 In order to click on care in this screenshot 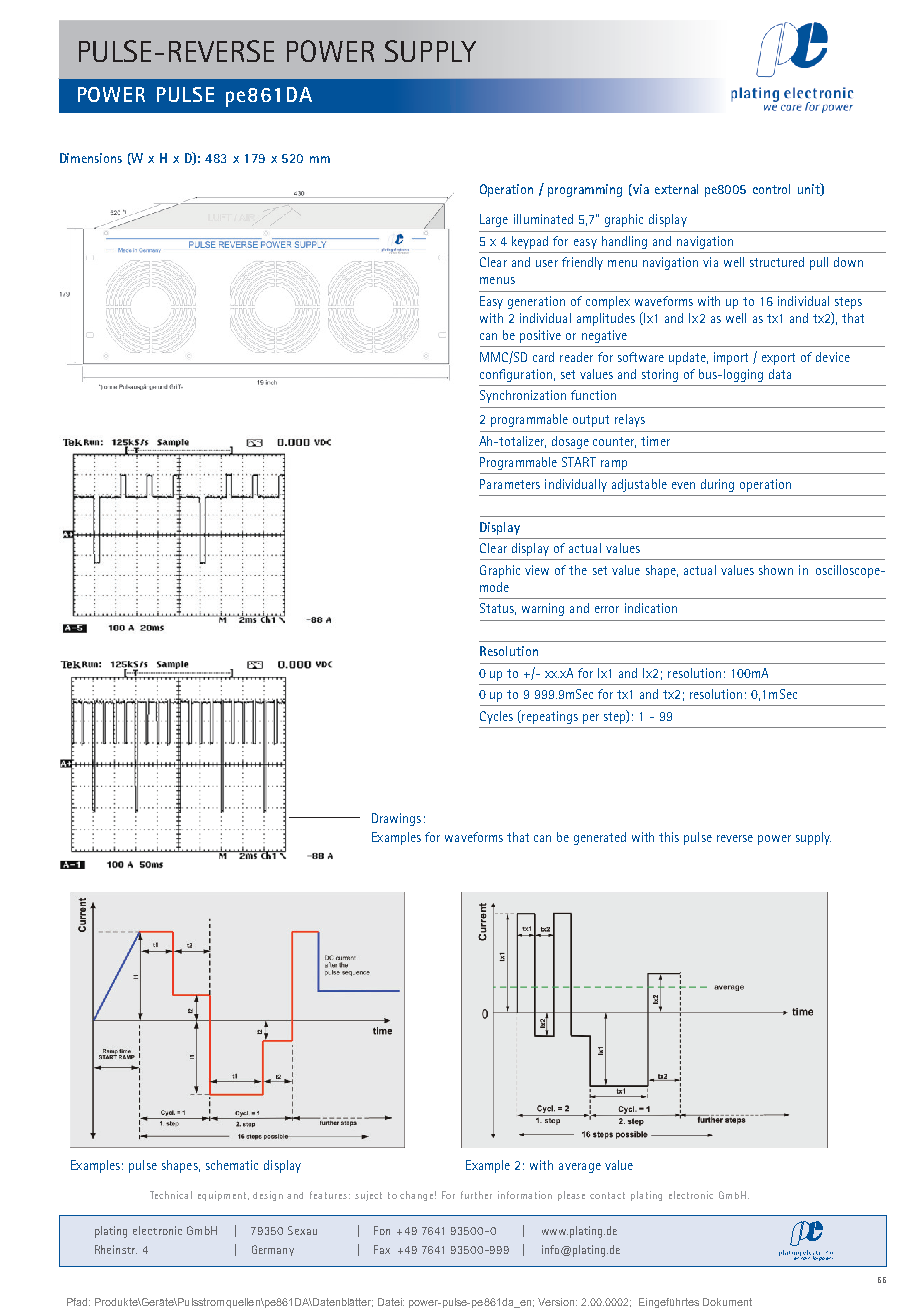, I will do `click(805, 1257)`.
